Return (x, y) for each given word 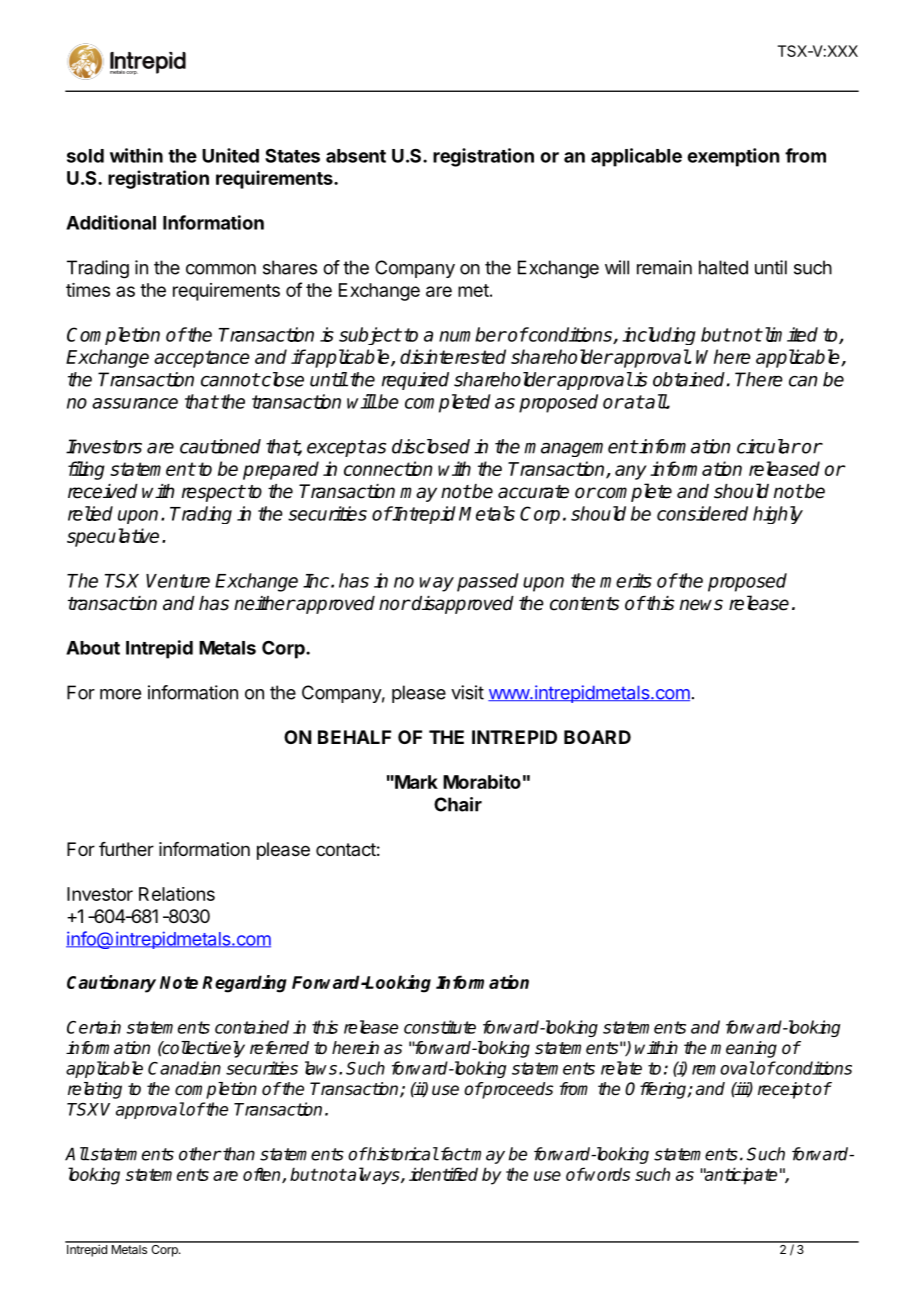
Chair (458, 804)
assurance (135, 403)
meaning (744, 1049)
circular (768, 446)
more (120, 694)
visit (467, 692)
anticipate (740, 1176)
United (230, 155)
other (200, 1154)
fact (454, 1154)
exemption (733, 157)
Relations (177, 894)
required (415, 381)
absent (356, 156)
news (701, 605)
